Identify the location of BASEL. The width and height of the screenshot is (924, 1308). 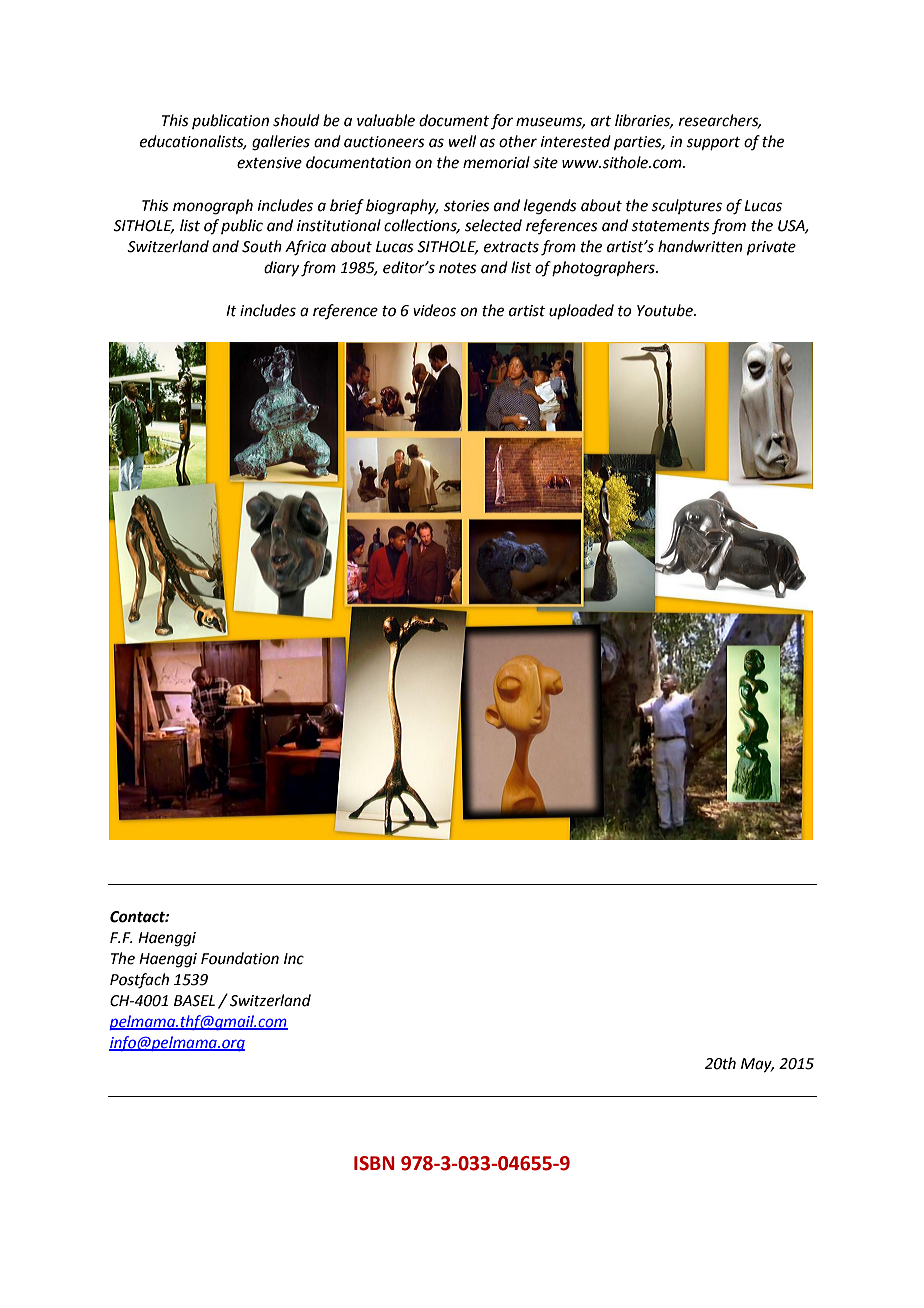
(194, 1001).
